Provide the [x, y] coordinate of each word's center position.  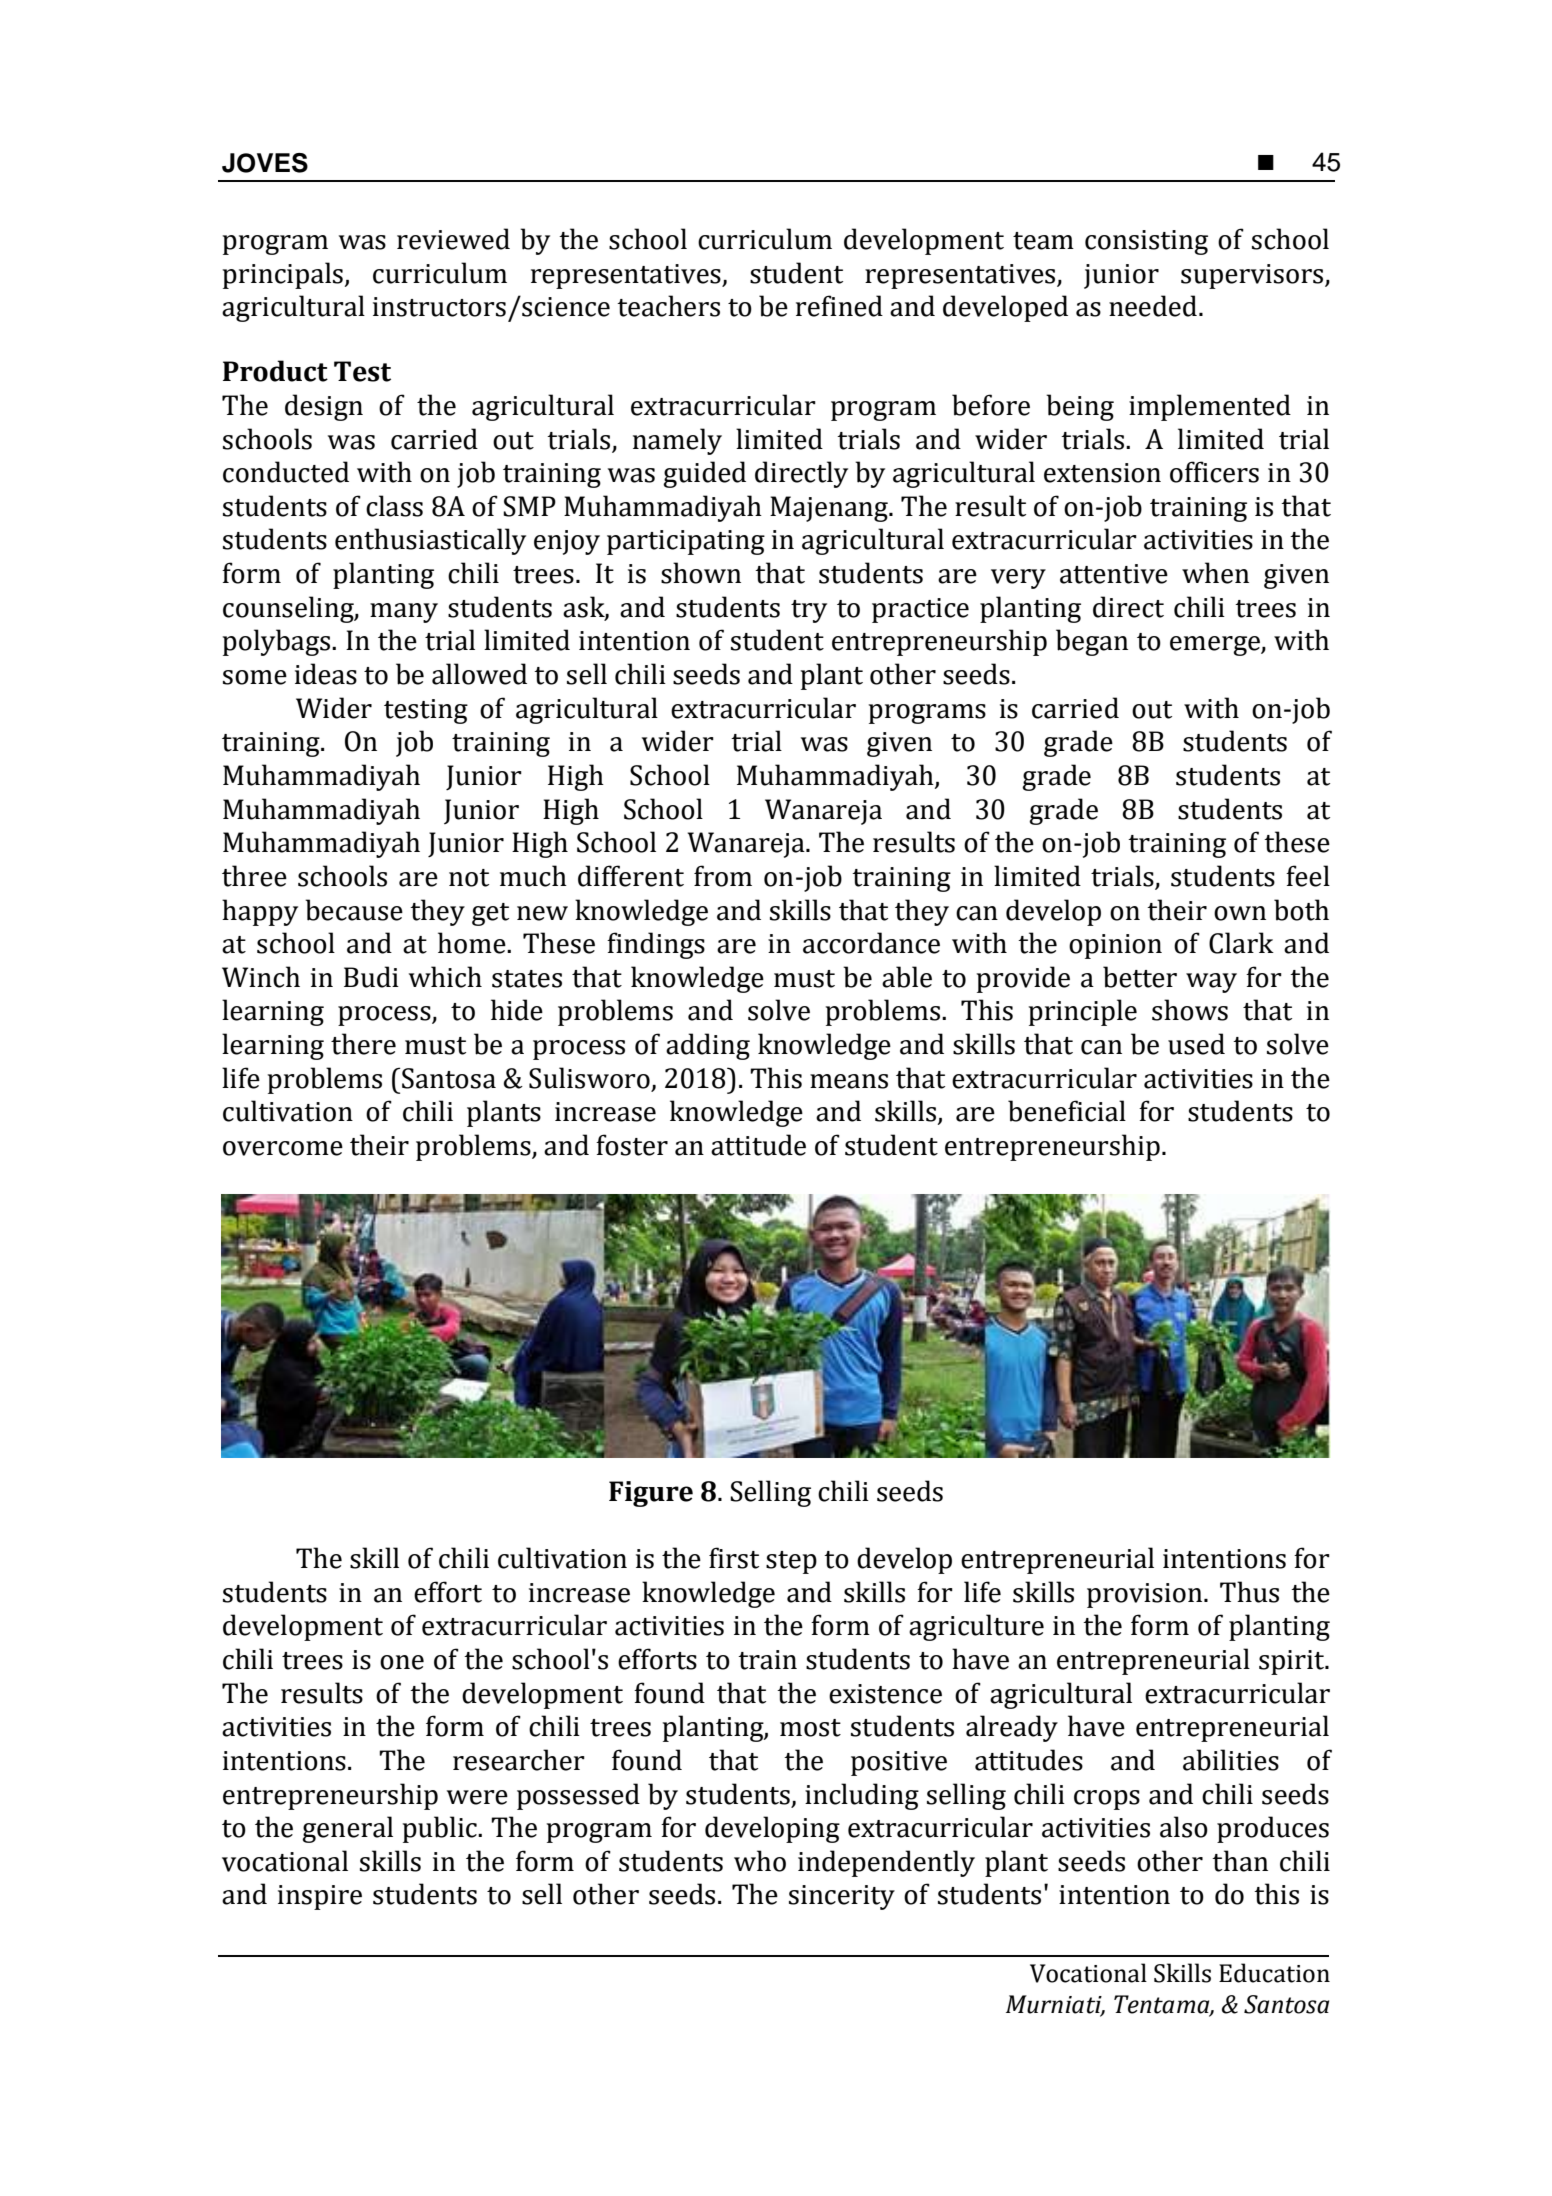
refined [839, 306]
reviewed [453, 239]
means [849, 1081]
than [1240, 1861]
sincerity [842, 1897]
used [1196, 1044]
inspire [320, 1897]
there [363, 1044]
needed [1153, 306]
